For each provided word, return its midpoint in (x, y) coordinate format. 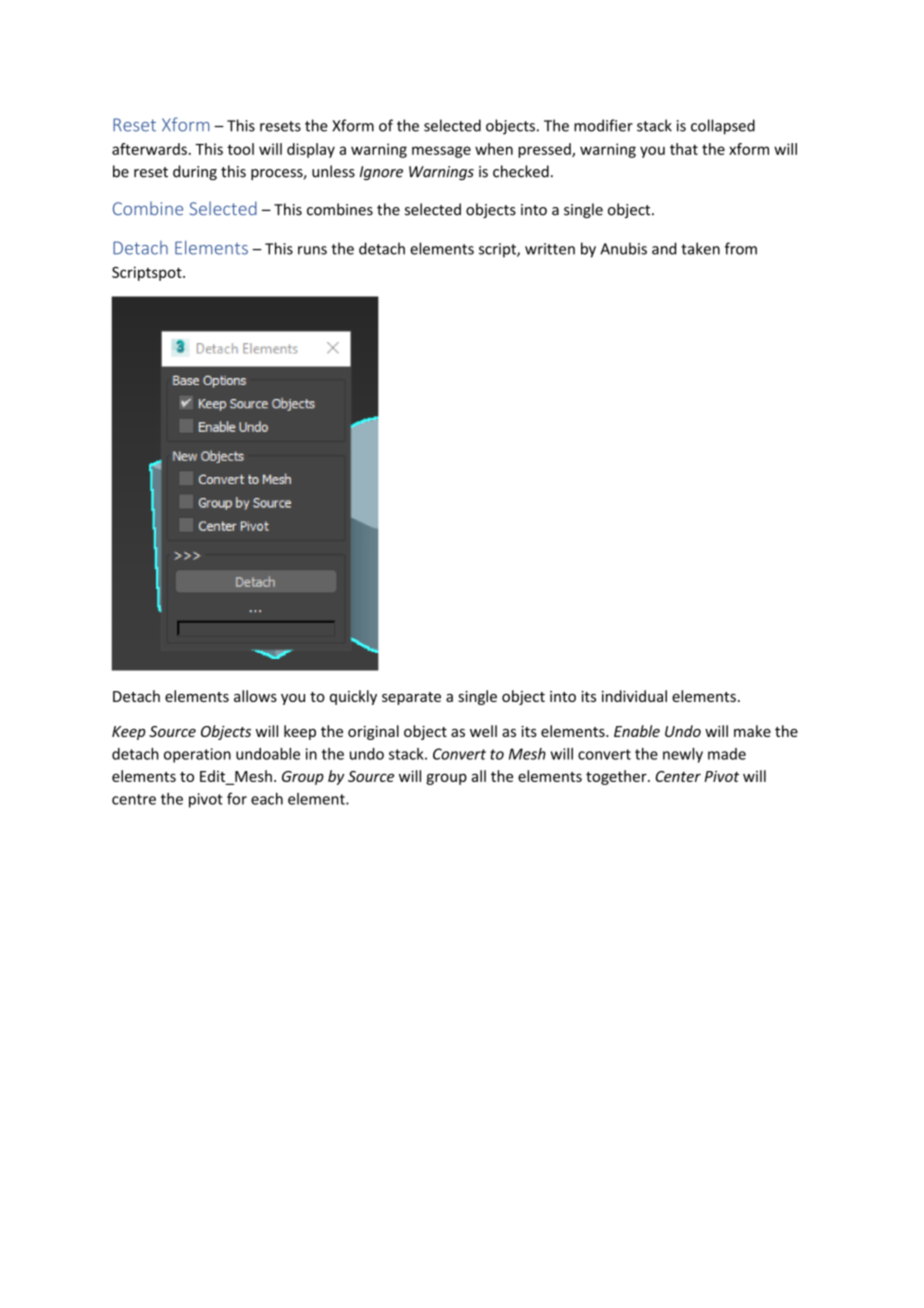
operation (197, 755)
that (684, 149)
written (550, 249)
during (195, 172)
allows (255, 696)
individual (634, 696)
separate (411, 698)
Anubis (623, 248)
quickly (353, 697)
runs (312, 250)
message (441, 152)
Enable (637, 731)
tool (240, 149)
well (483, 731)
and (664, 248)
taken (700, 248)
